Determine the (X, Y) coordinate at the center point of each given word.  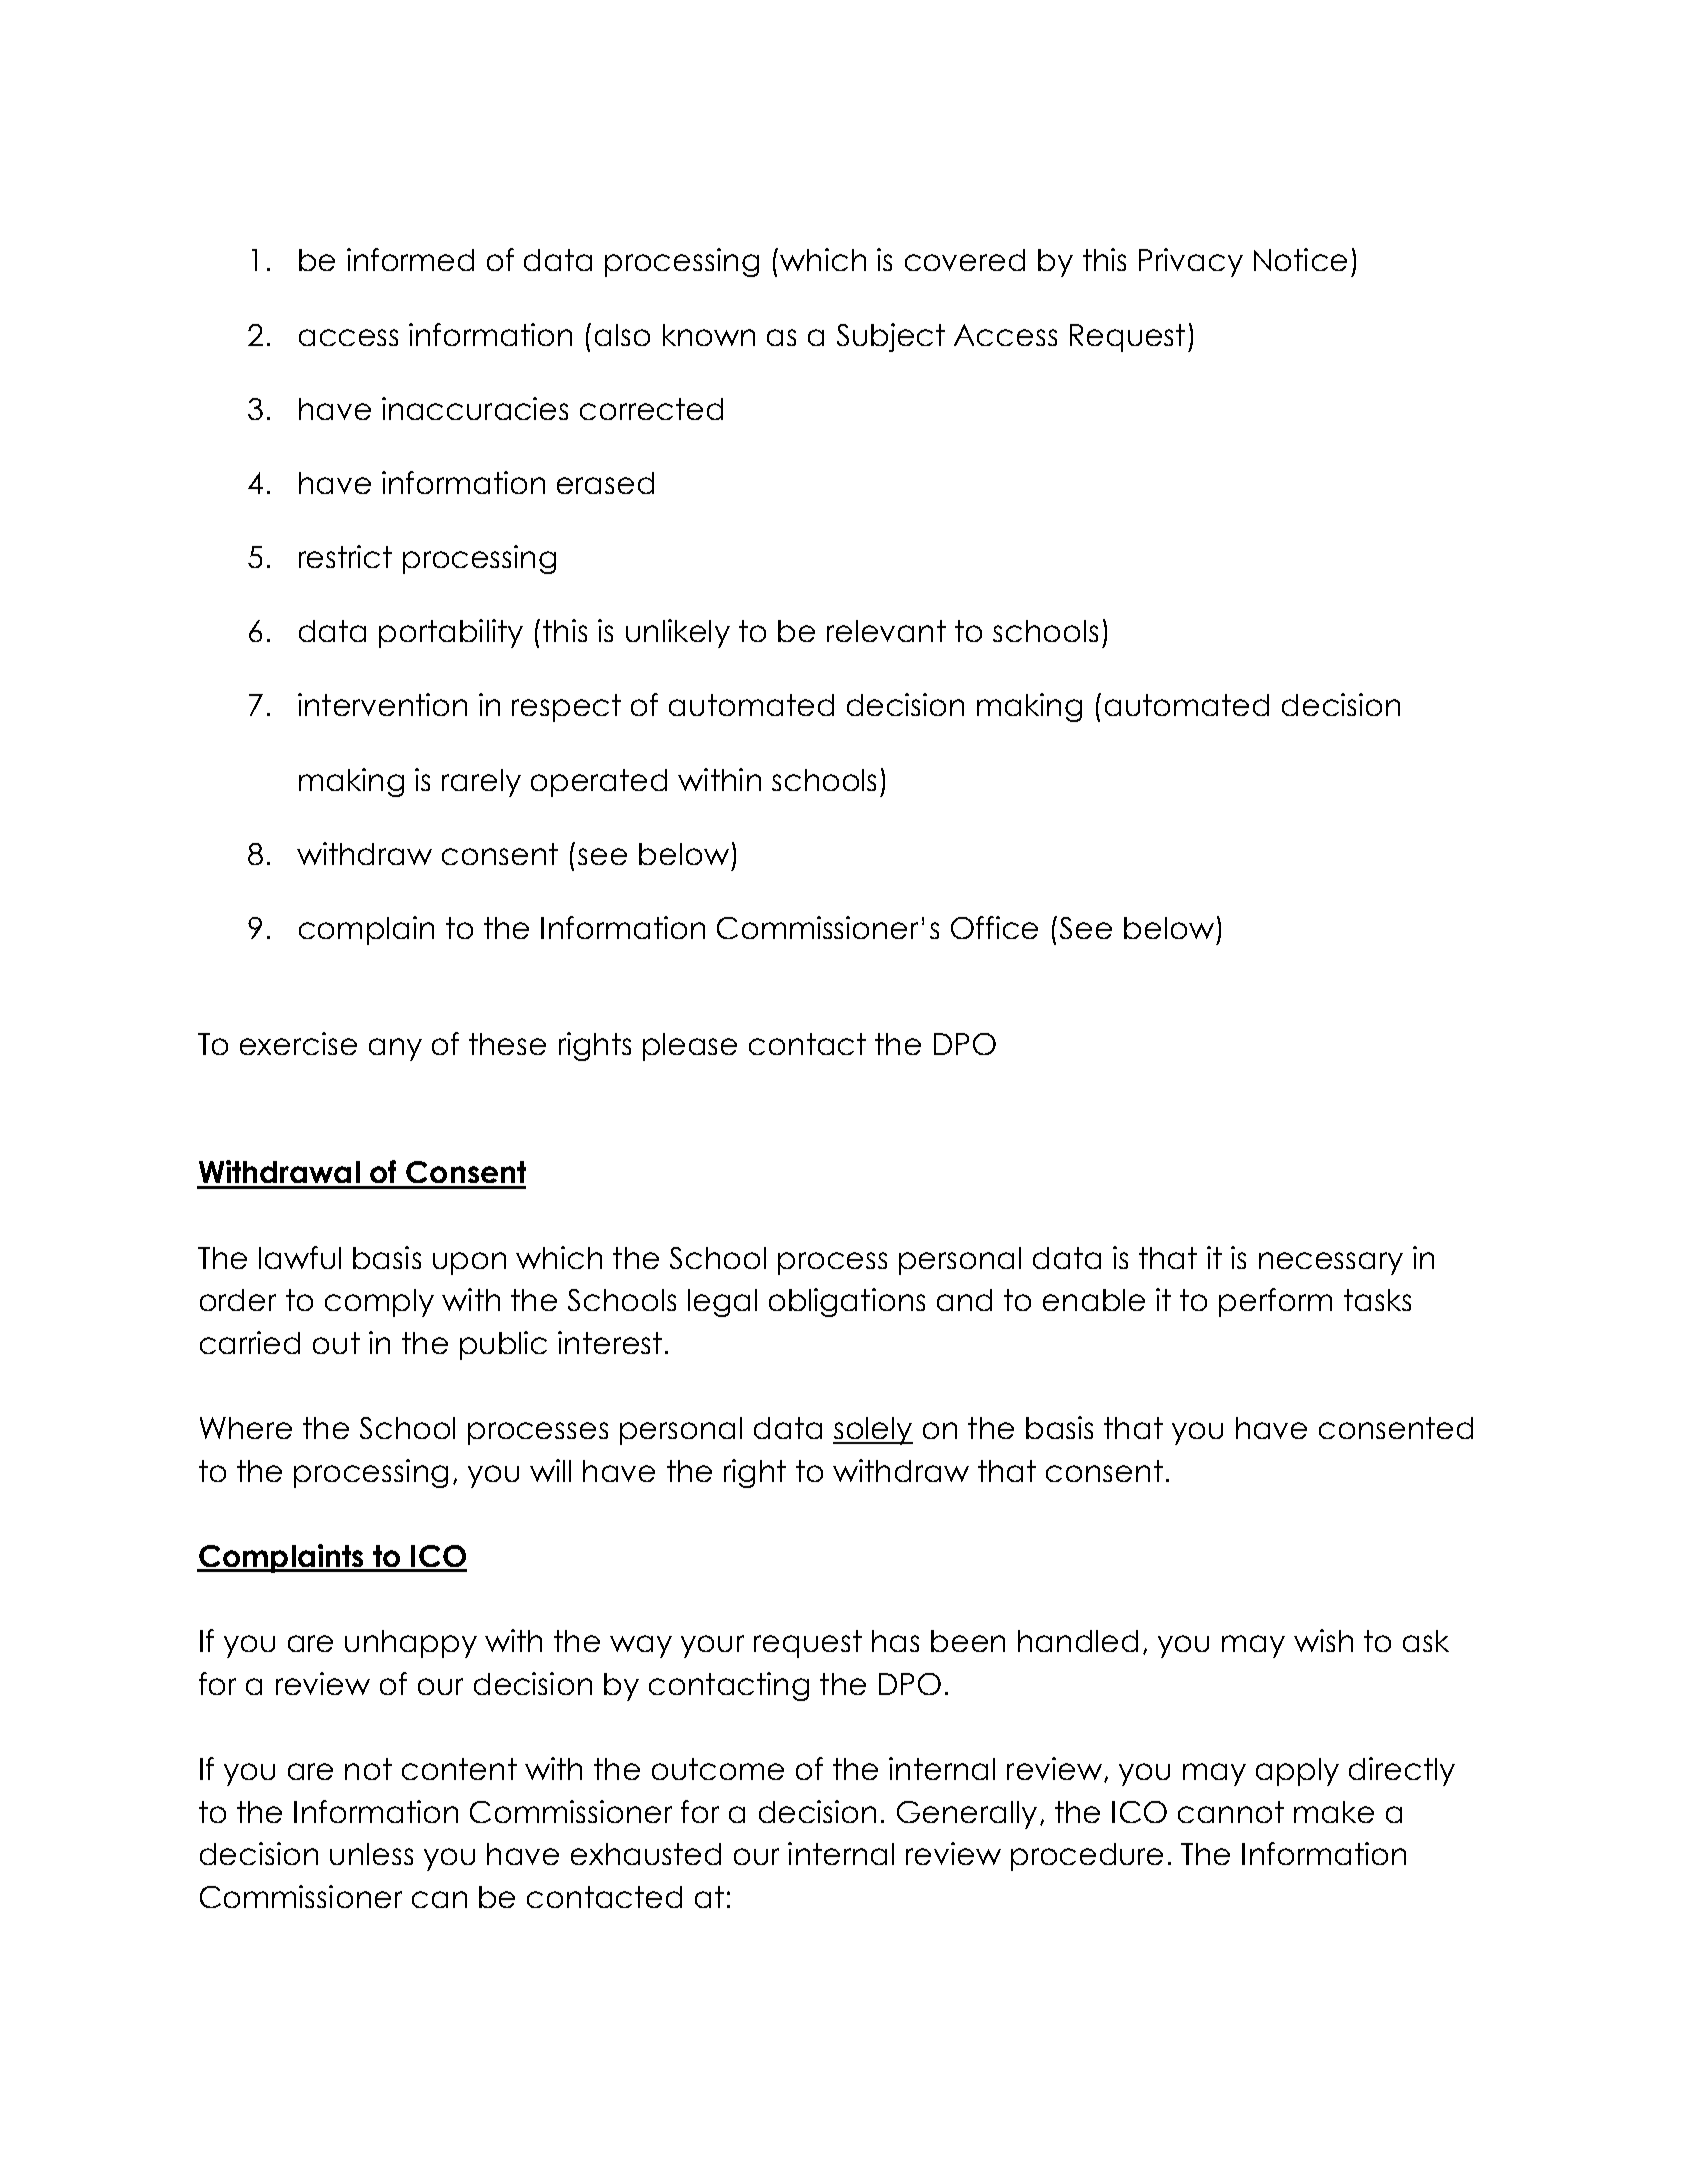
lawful (300, 1257)
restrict (345, 556)
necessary (1331, 1263)
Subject (891, 337)
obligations (847, 1302)
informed (410, 259)
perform (1275, 1302)
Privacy (1191, 262)
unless (371, 1854)
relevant (886, 631)
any (395, 1049)
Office (994, 927)
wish (1323, 1640)
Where (246, 1428)
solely (873, 1431)
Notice (1300, 259)
